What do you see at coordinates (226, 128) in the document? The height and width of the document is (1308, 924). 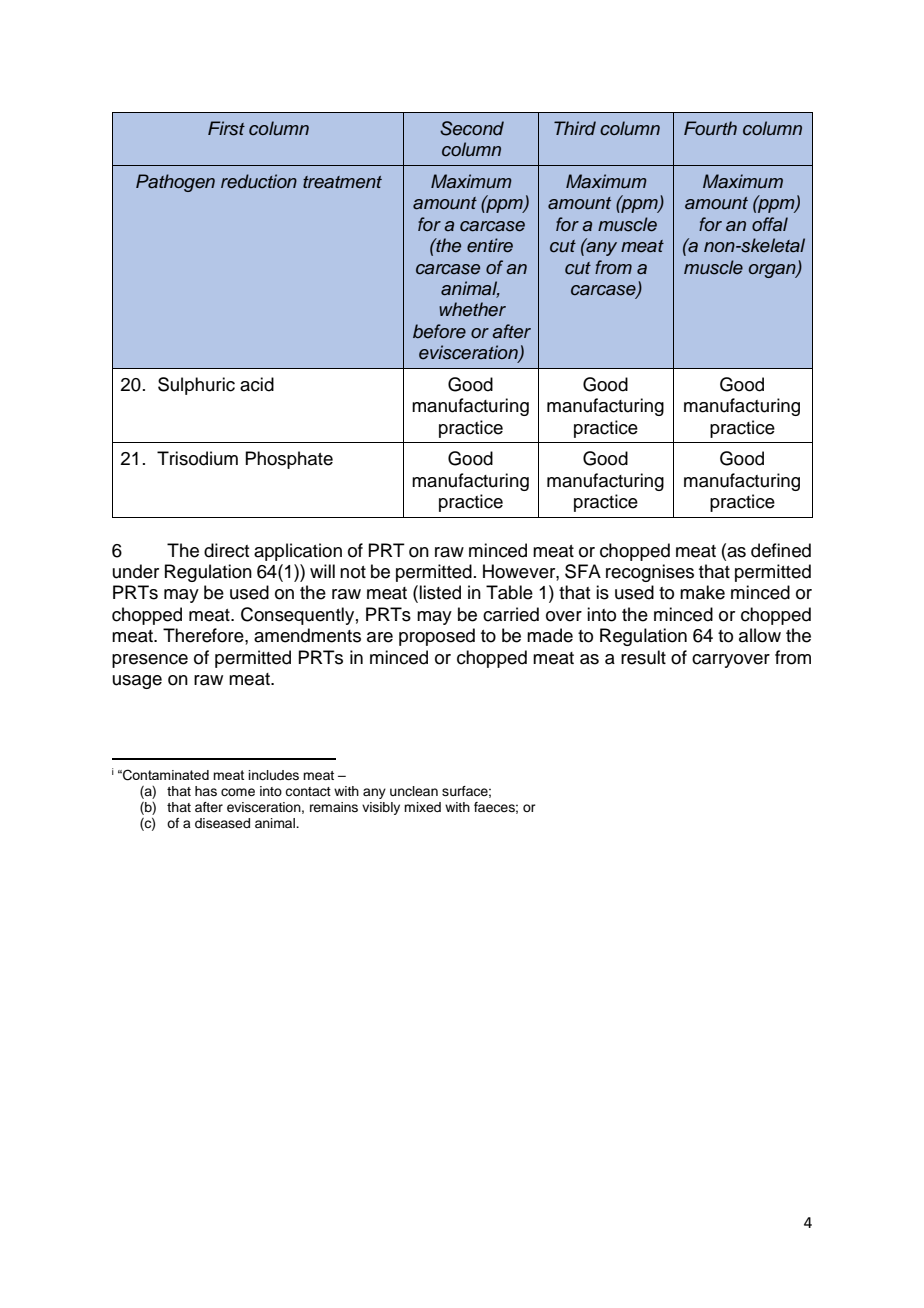 I see `First` at bounding box center [226, 128].
